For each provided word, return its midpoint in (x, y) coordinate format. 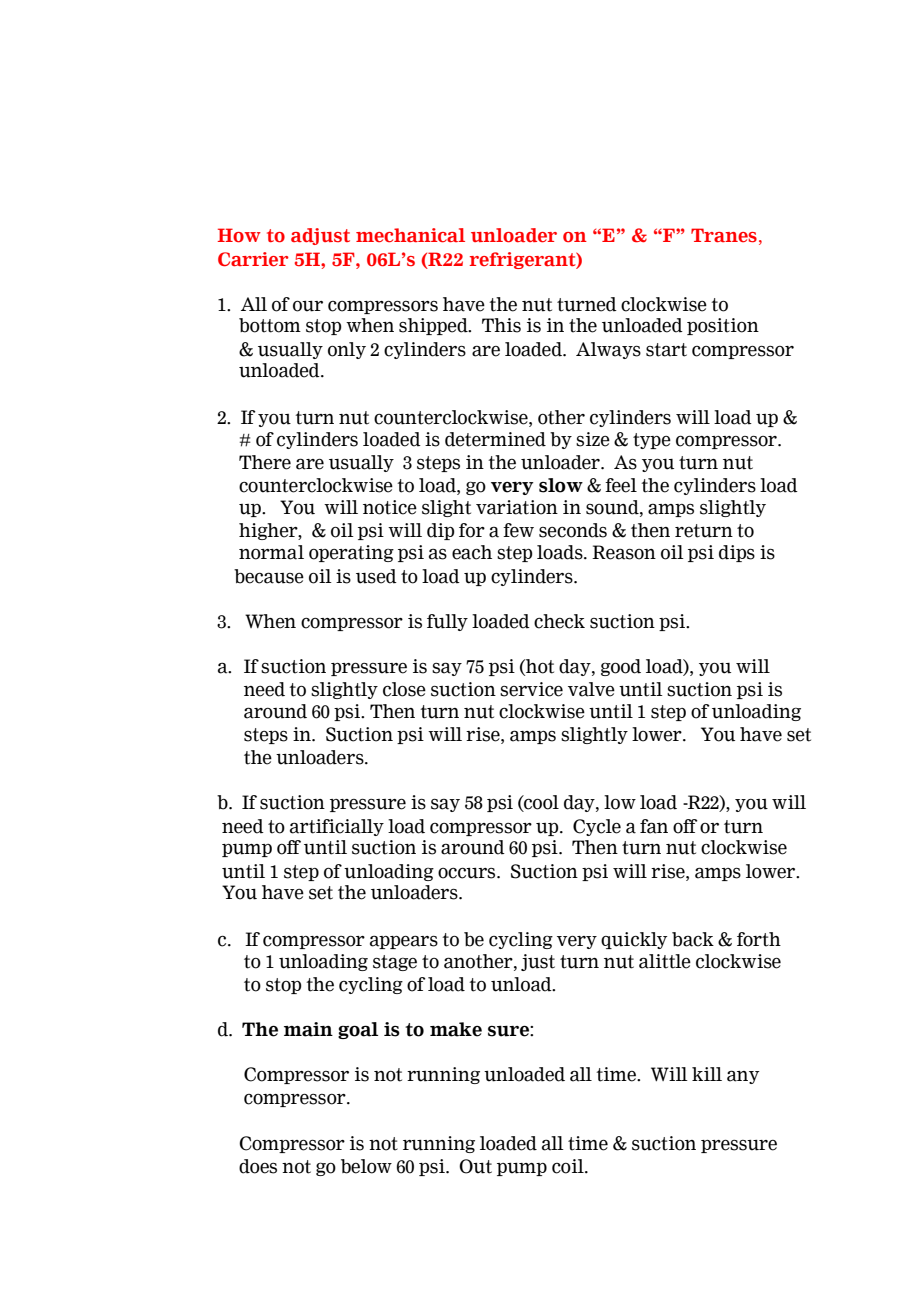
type (652, 441)
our (308, 306)
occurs (468, 873)
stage (395, 963)
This (501, 325)
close (404, 689)
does (258, 1166)
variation (517, 507)
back (693, 939)
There (265, 462)
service (531, 689)
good (621, 667)
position (723, 326)
